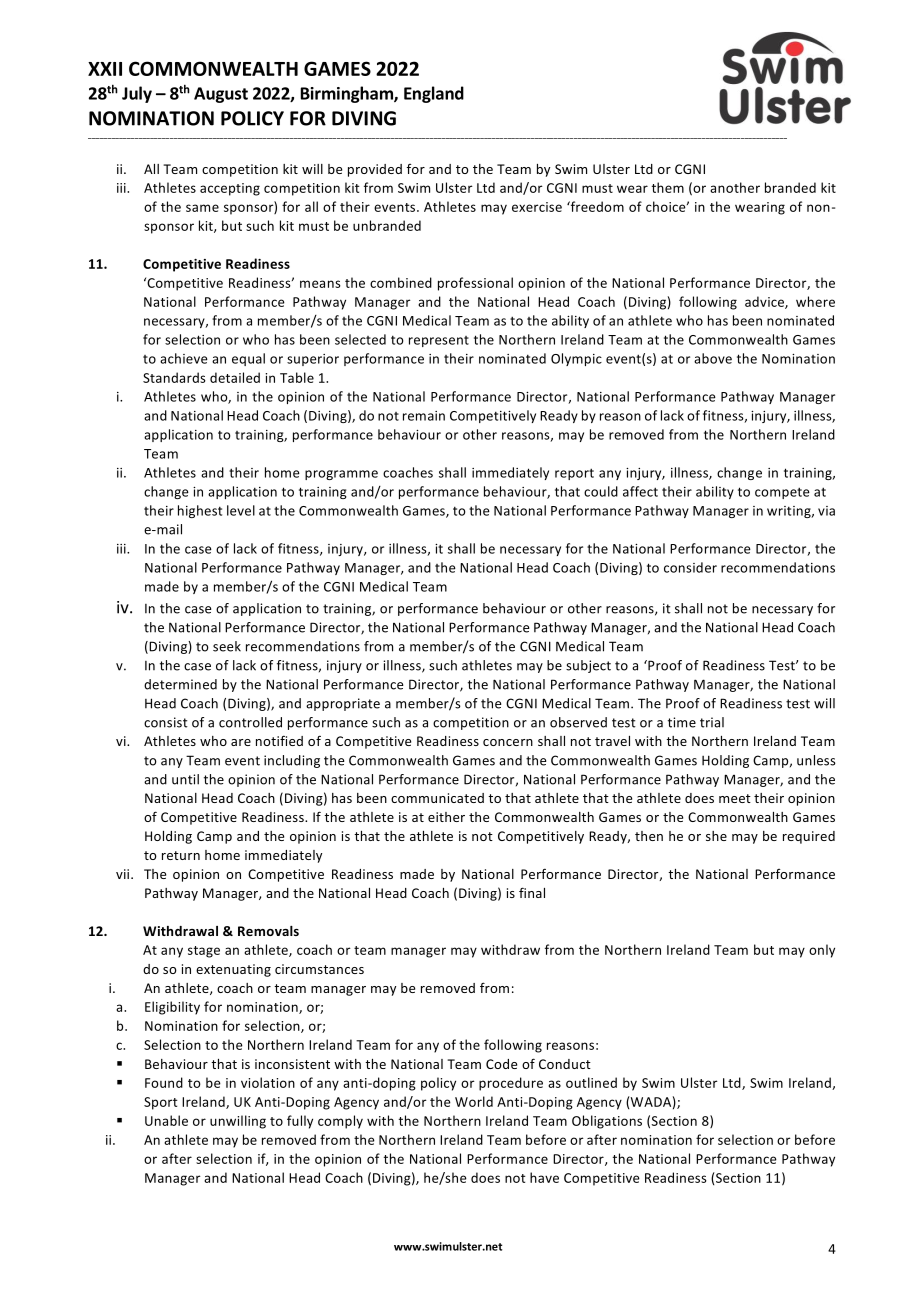 This page has height=1309, width=924. Describe the element at coordinates (668, 187) in the page. I see `them` at that location.
